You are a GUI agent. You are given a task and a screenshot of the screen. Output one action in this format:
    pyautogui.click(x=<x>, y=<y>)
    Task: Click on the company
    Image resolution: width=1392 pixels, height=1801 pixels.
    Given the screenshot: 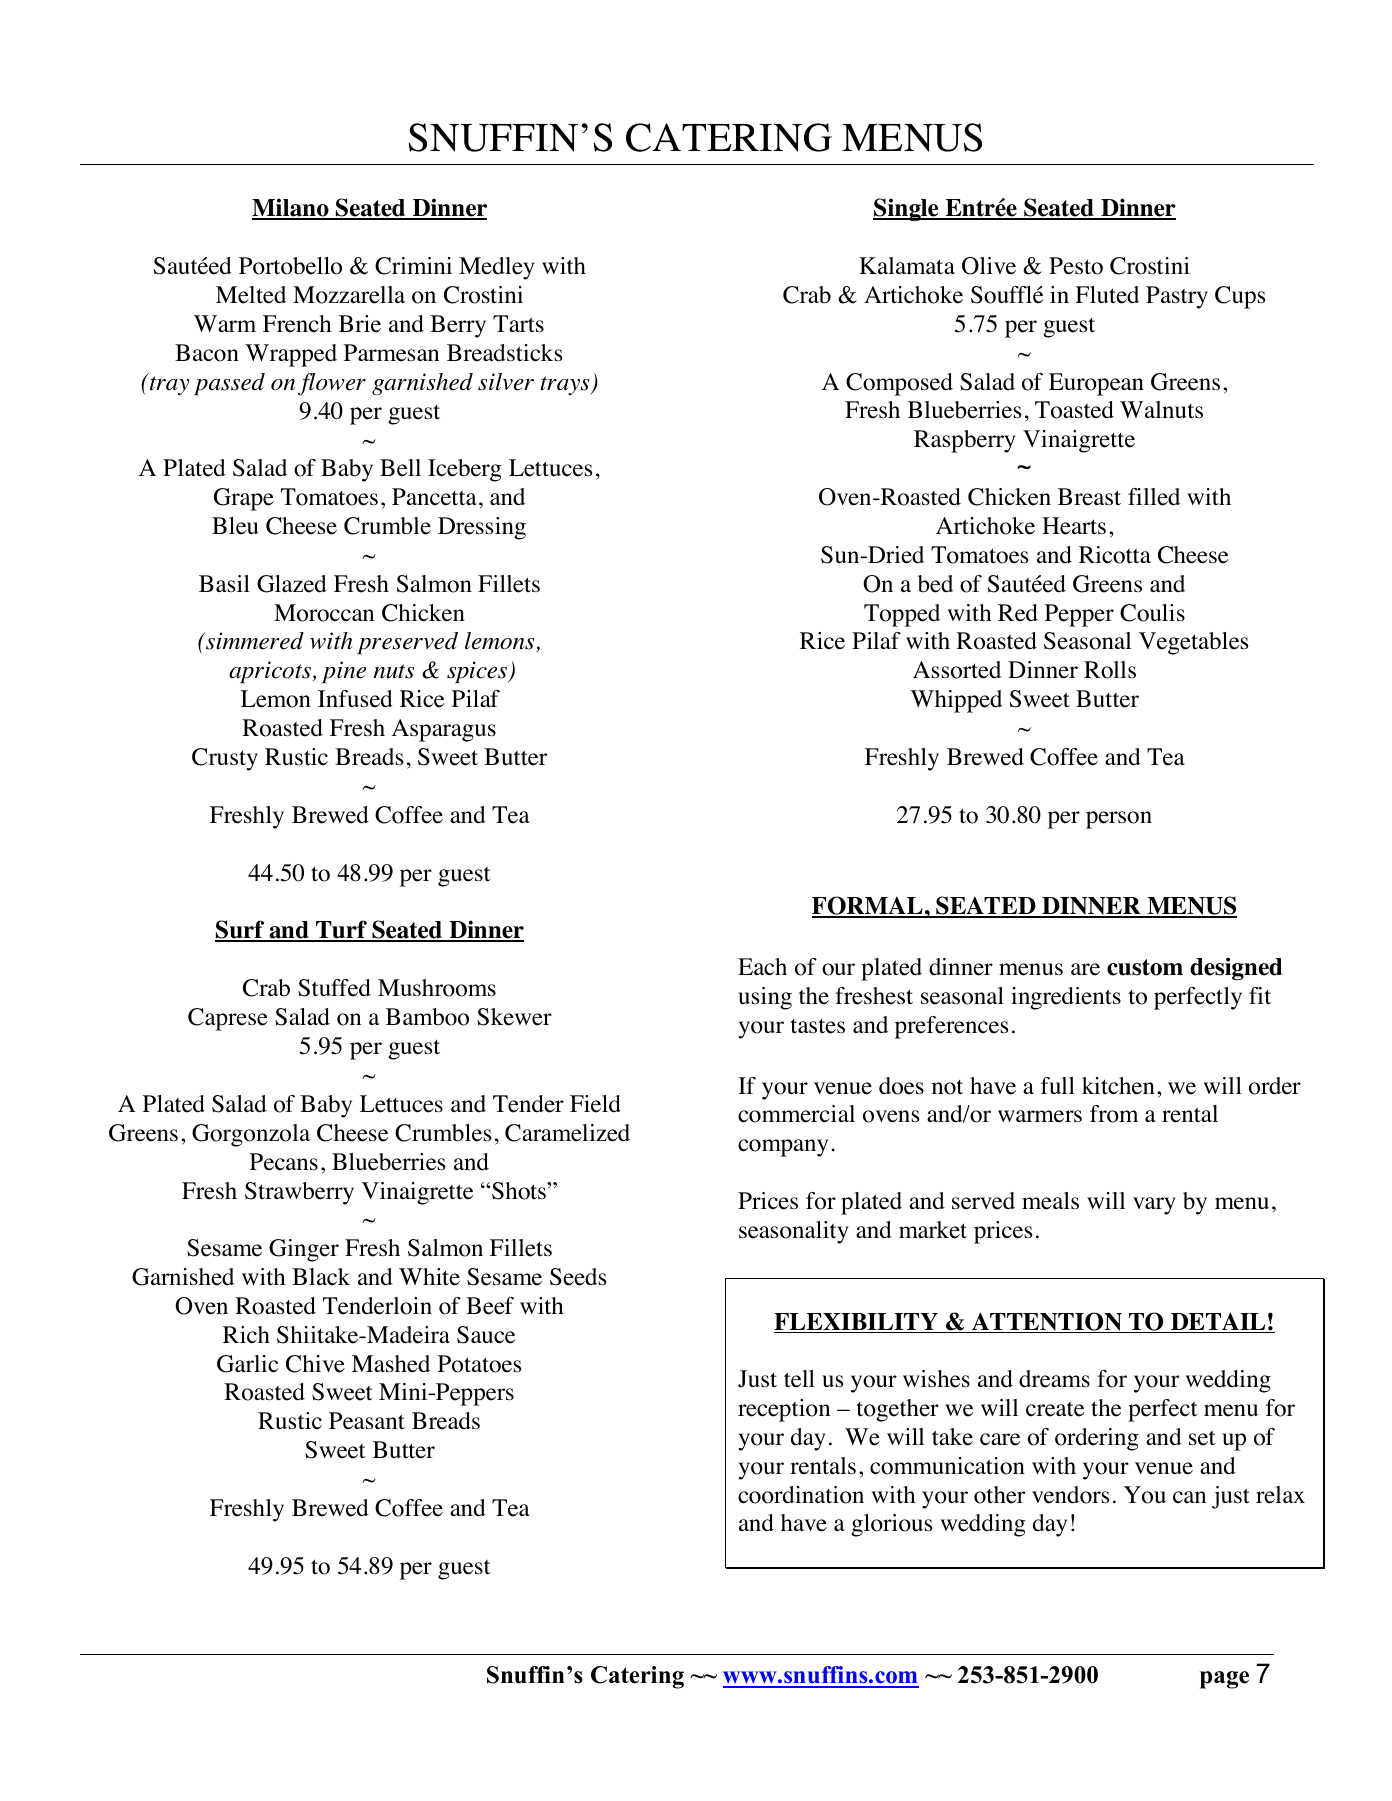 What is the action you would take?
    pyautogui.click(x=783, y=1148)
